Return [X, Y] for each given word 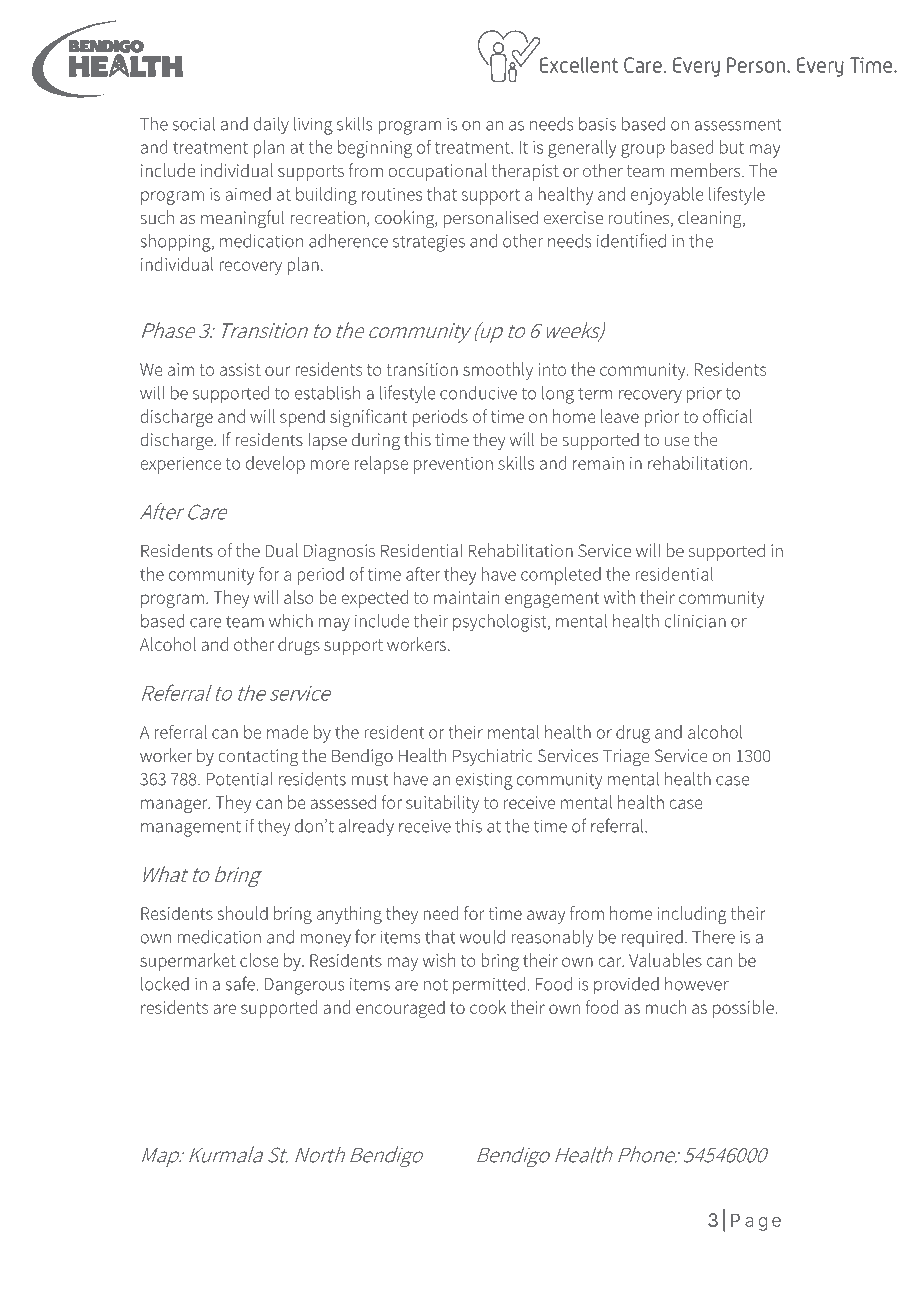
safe [240, 983]
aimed [248, 194]
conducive [478, 393]
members [707, 170]
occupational [437, 172]
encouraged [400, 1009]
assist [240, 369]
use [677, 441]
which [291, 621]
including [692, 915]
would [482, 937]
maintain [466, 597]
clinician [695, 621]
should [243, 913]
